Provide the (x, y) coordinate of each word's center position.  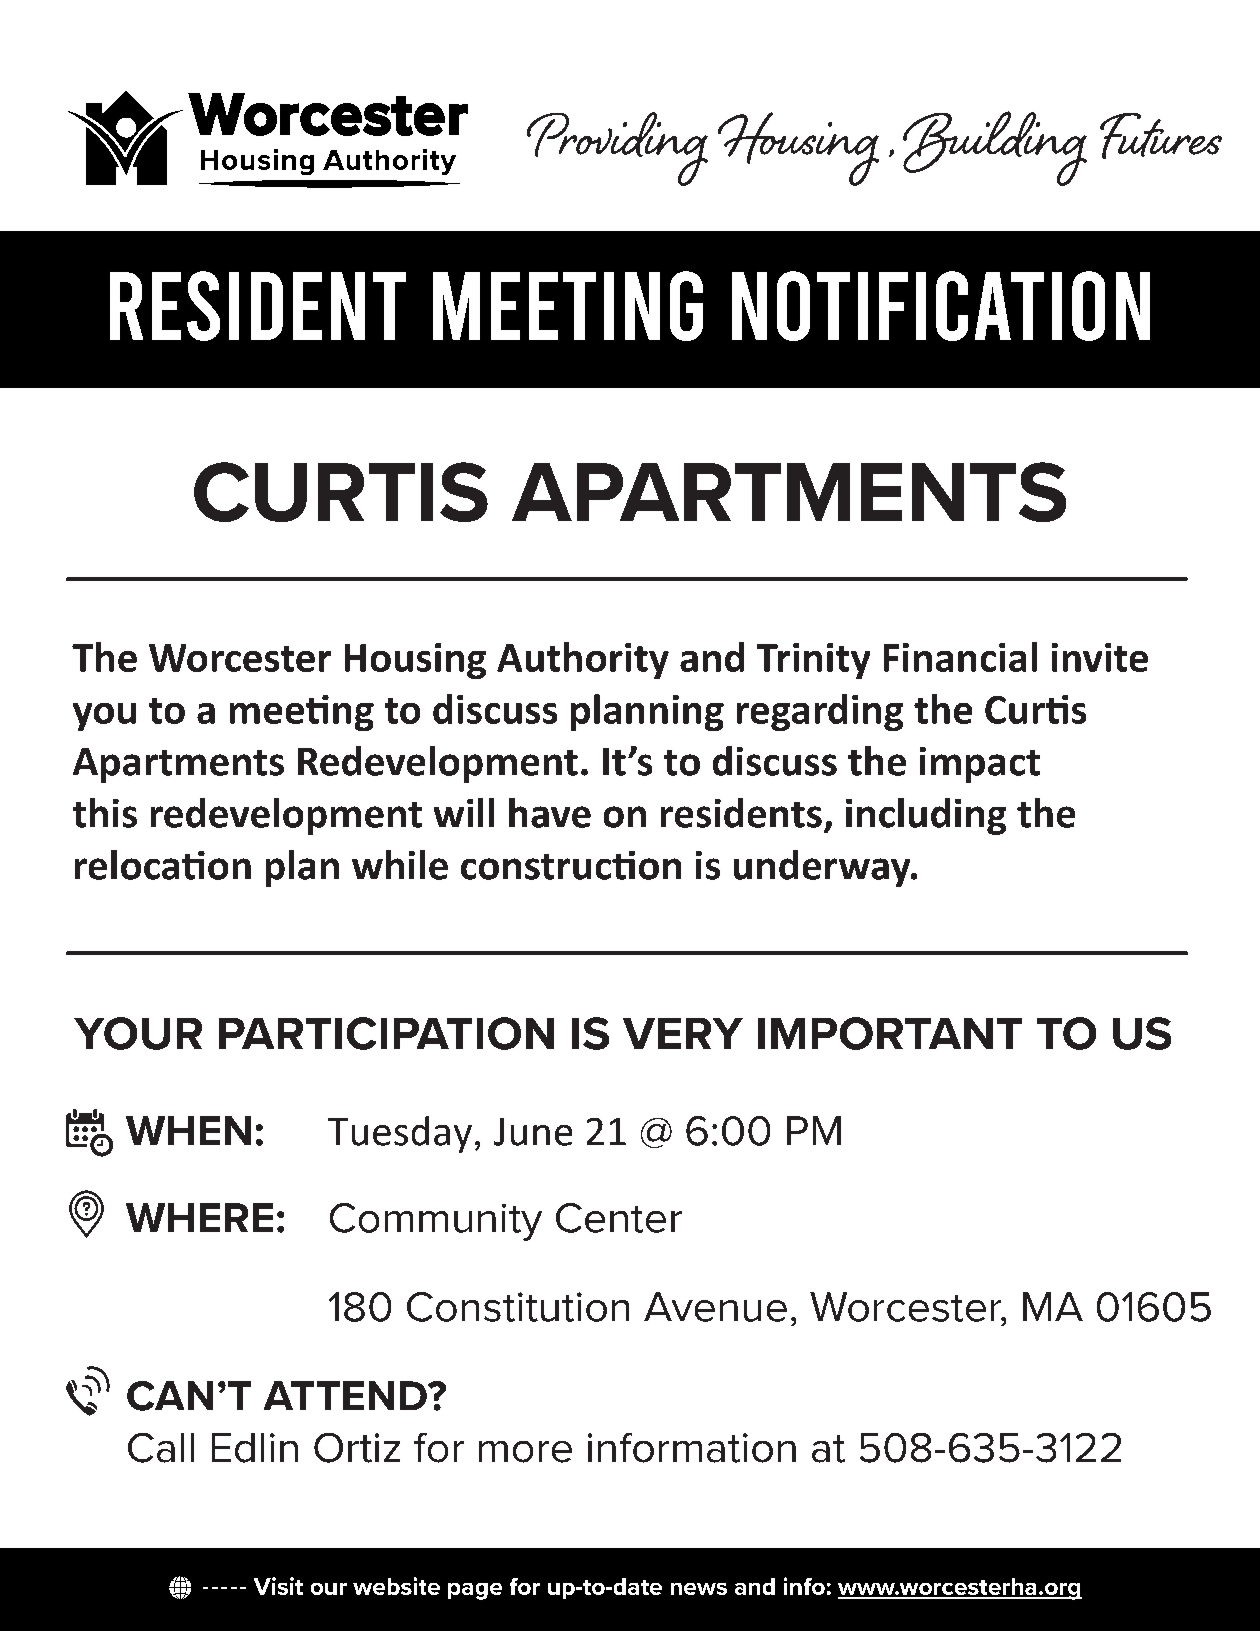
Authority (583, 660)
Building (995, 148)
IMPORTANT (890, 1033)
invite (1100, 657)
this (105, 813)
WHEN (188, 1130)
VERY (683, 1033)
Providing (617, 149)
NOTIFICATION (941, 306)
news (699, 1589)
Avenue (715, 1307)
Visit (278, 1586)
